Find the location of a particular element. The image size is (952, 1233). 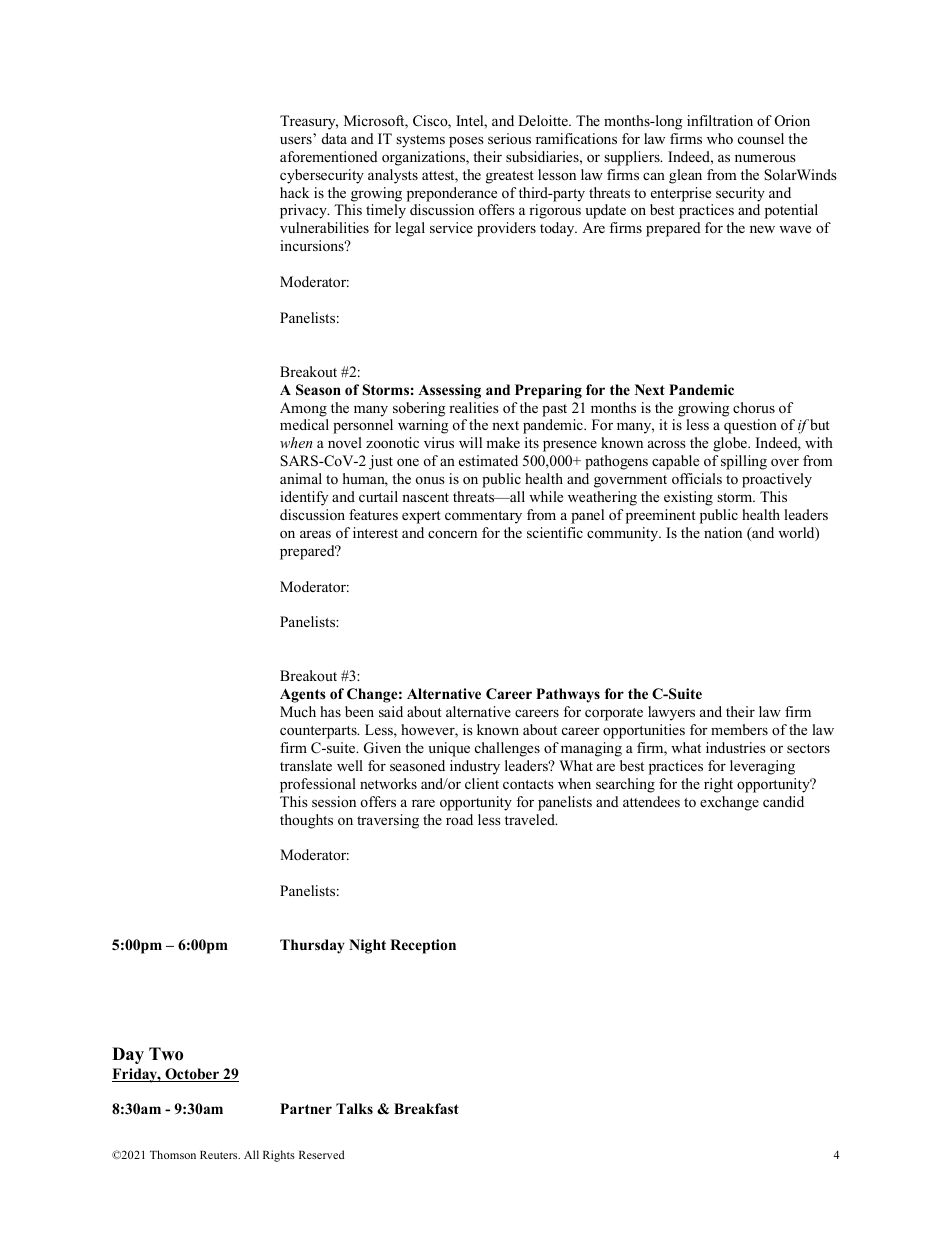

Reuters is located at coordinates (220, 1155).
